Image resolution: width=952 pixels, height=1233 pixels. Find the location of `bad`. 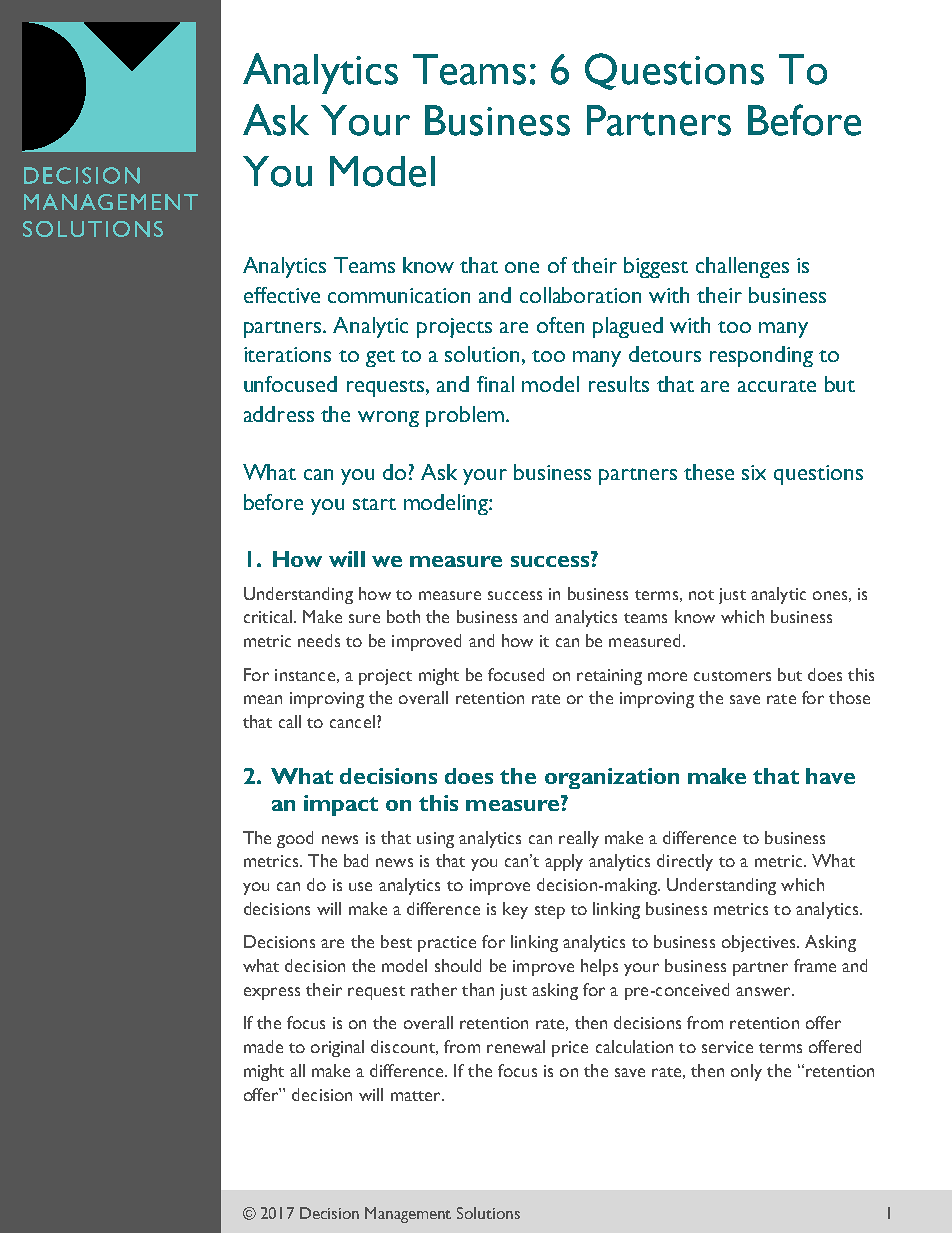

bad is located at coordinates (356, 860).
